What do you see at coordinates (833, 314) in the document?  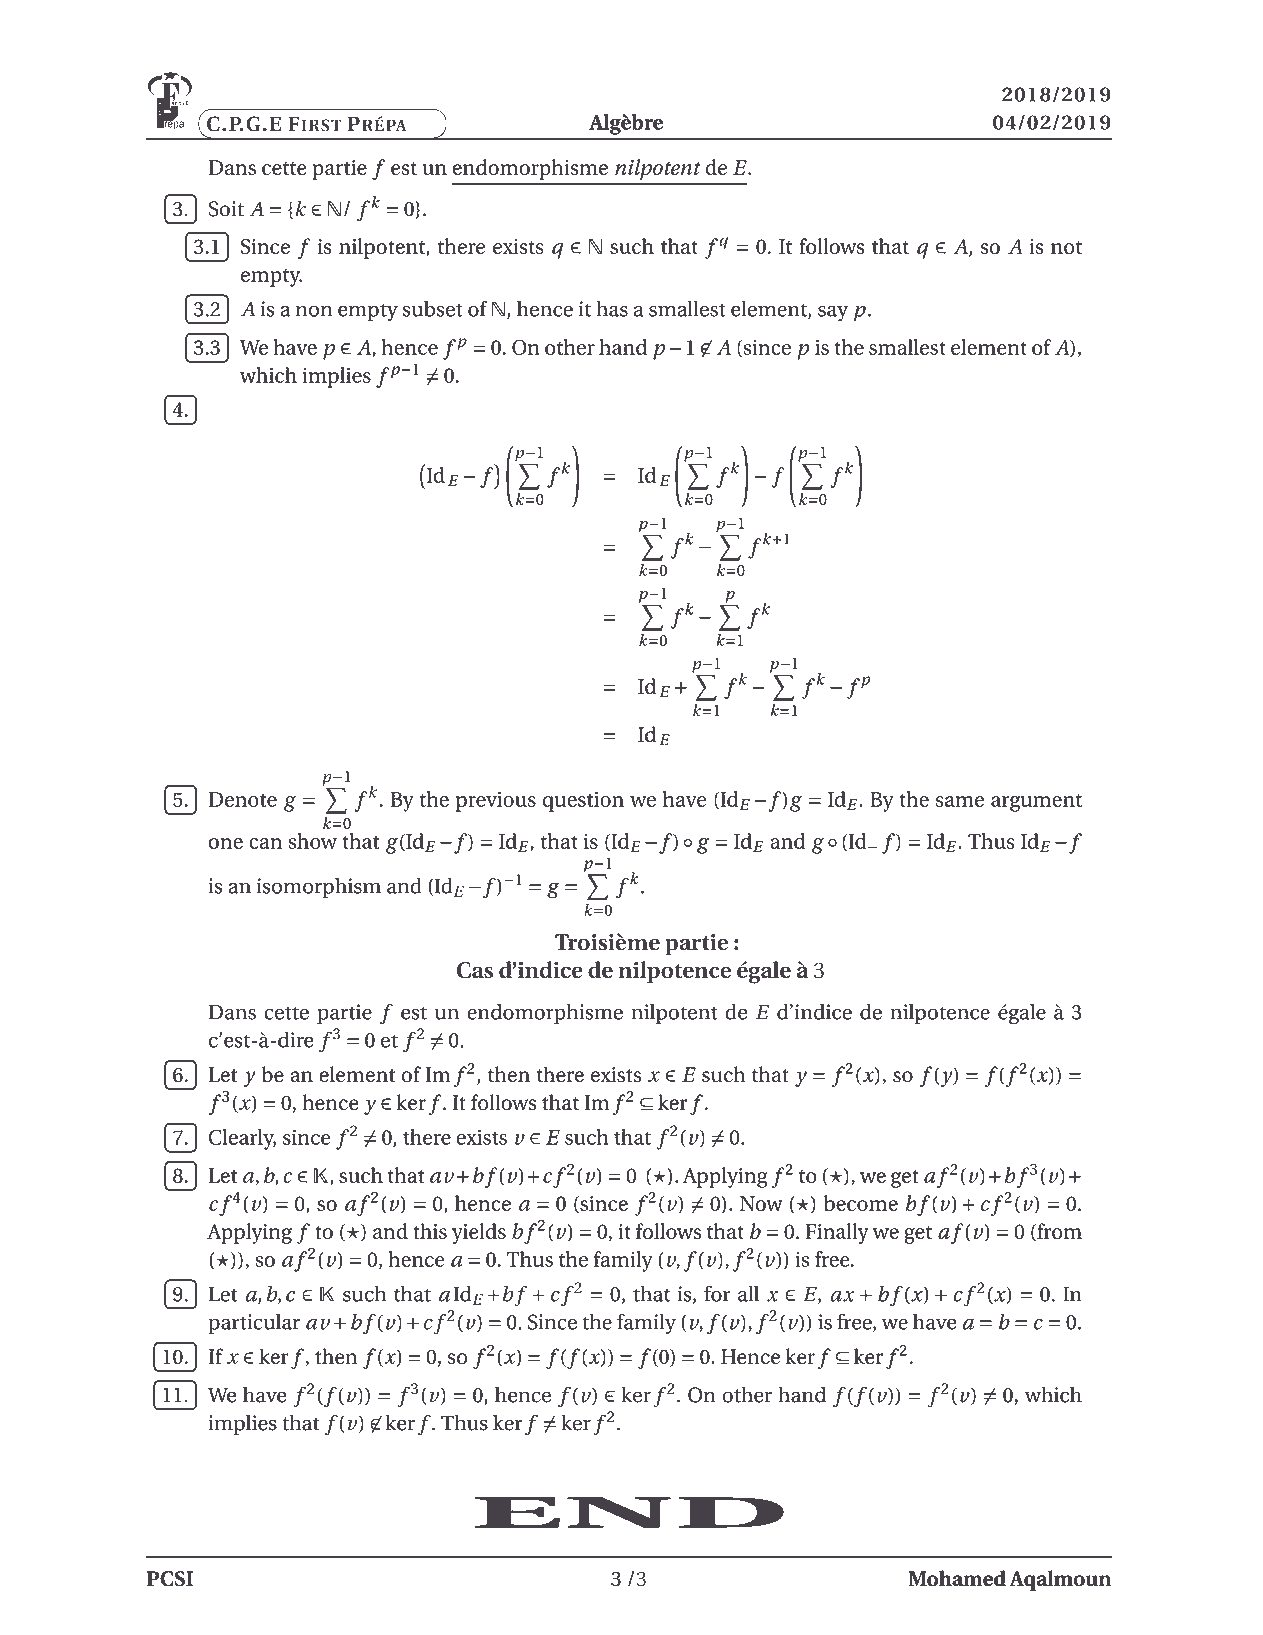 I see `say` at bounding box center [833, 314].
